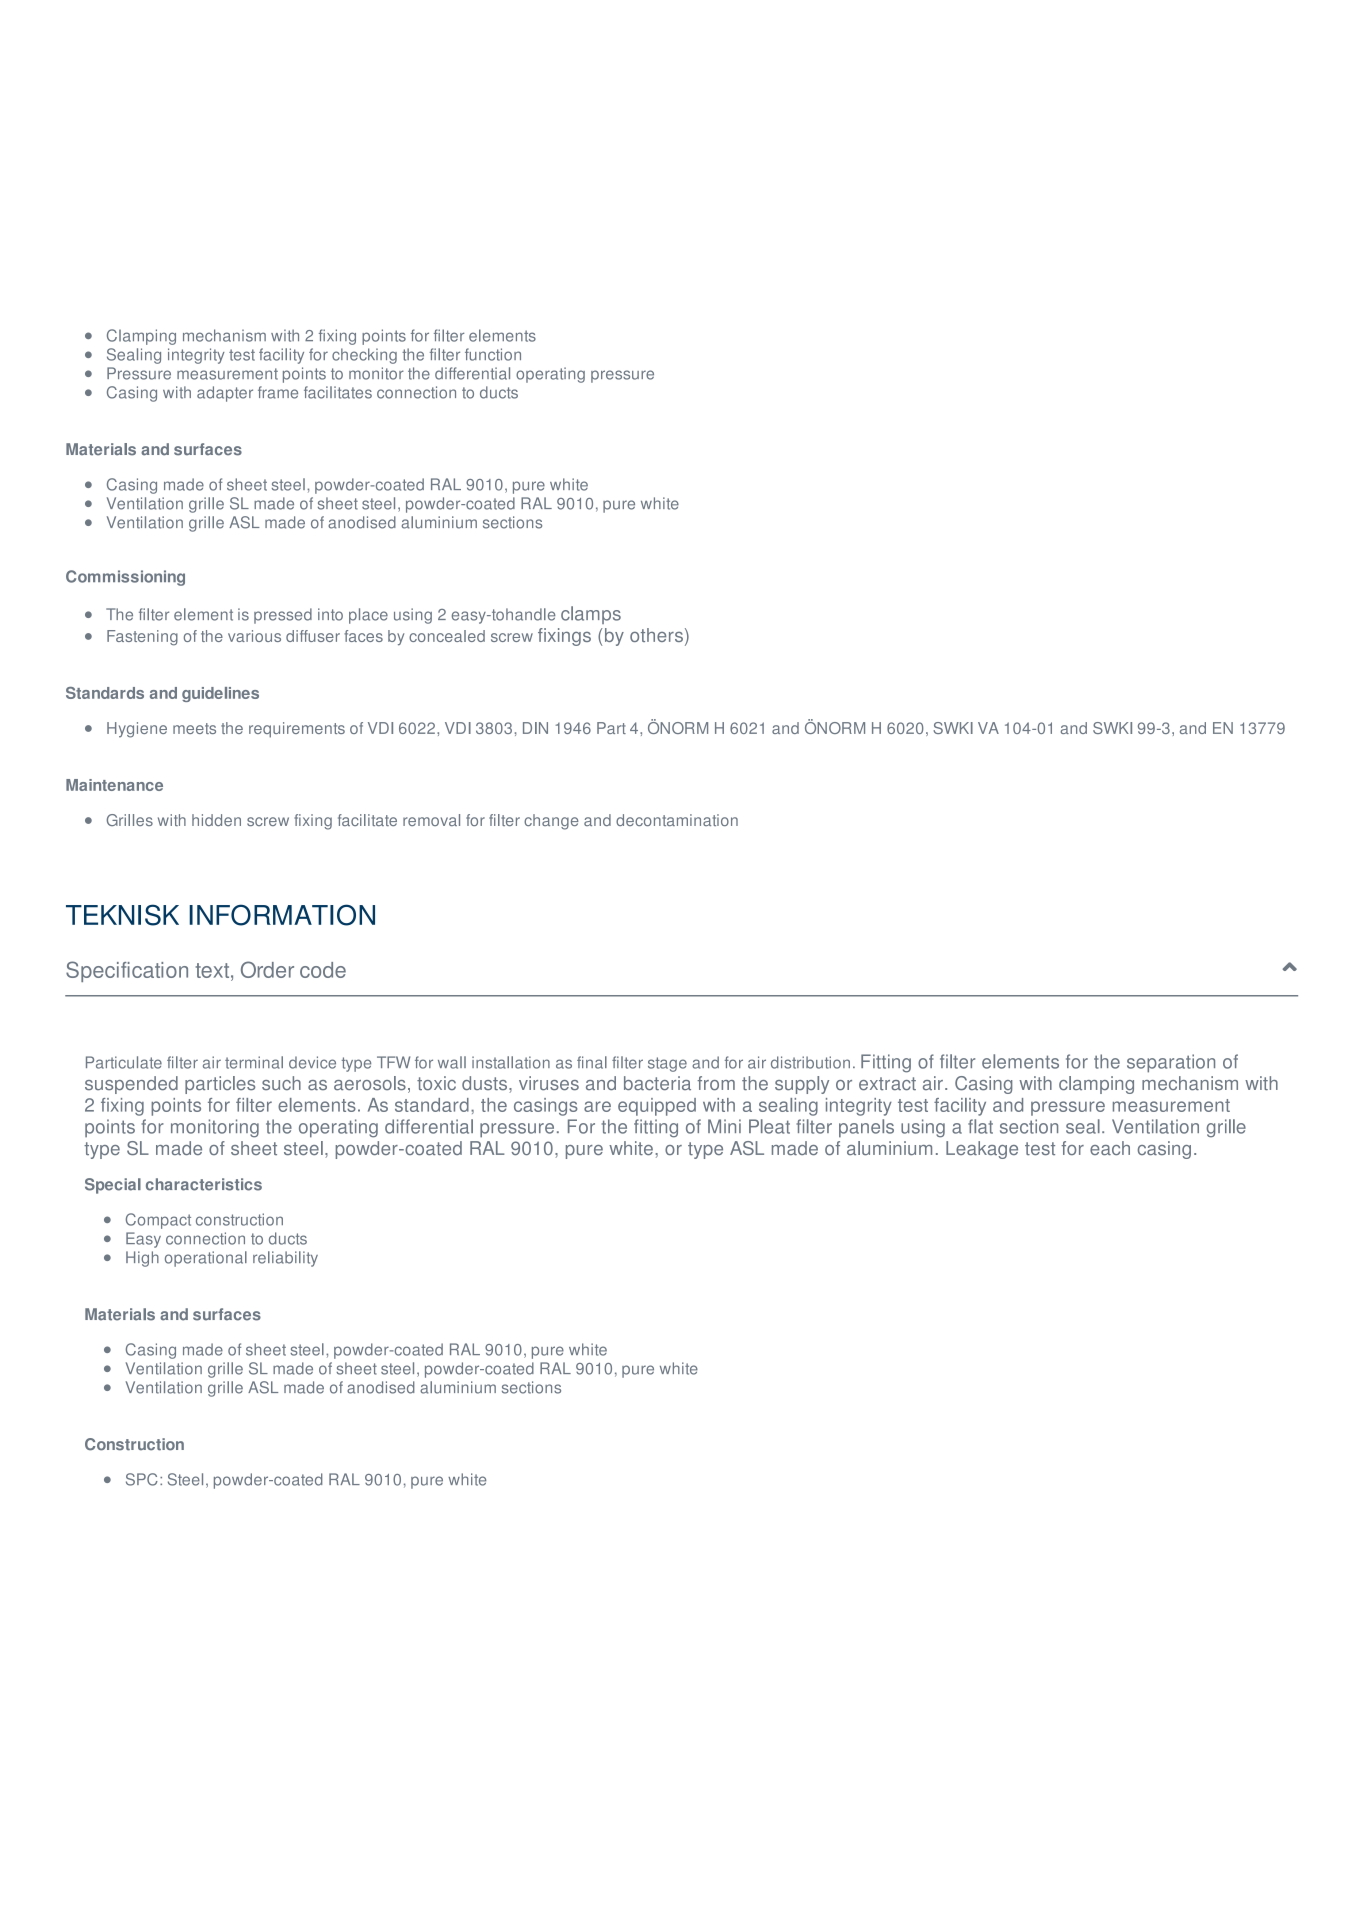  I want to click on such, so click(281, 1083).
